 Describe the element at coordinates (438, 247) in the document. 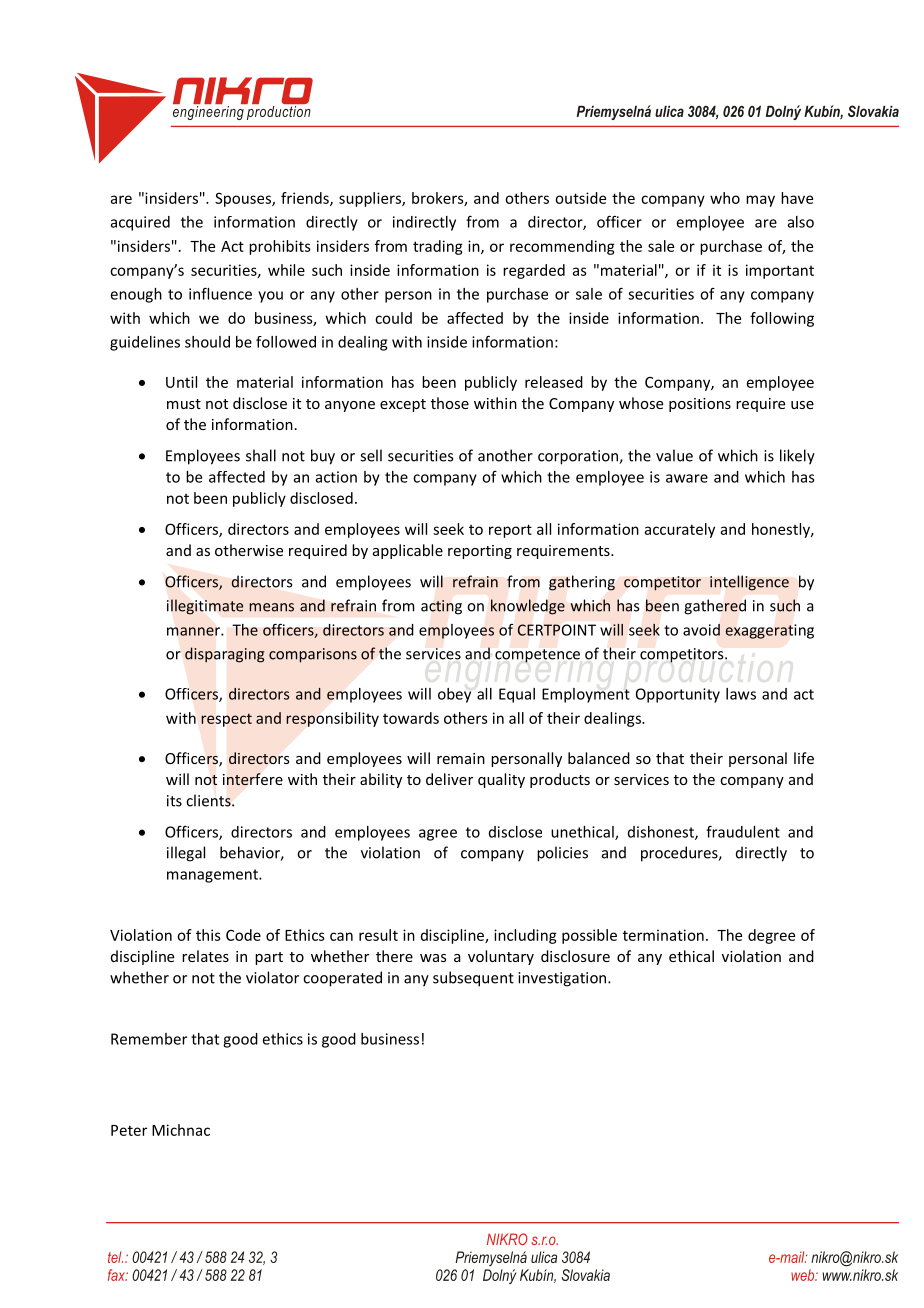

I see `trading` at that location.
